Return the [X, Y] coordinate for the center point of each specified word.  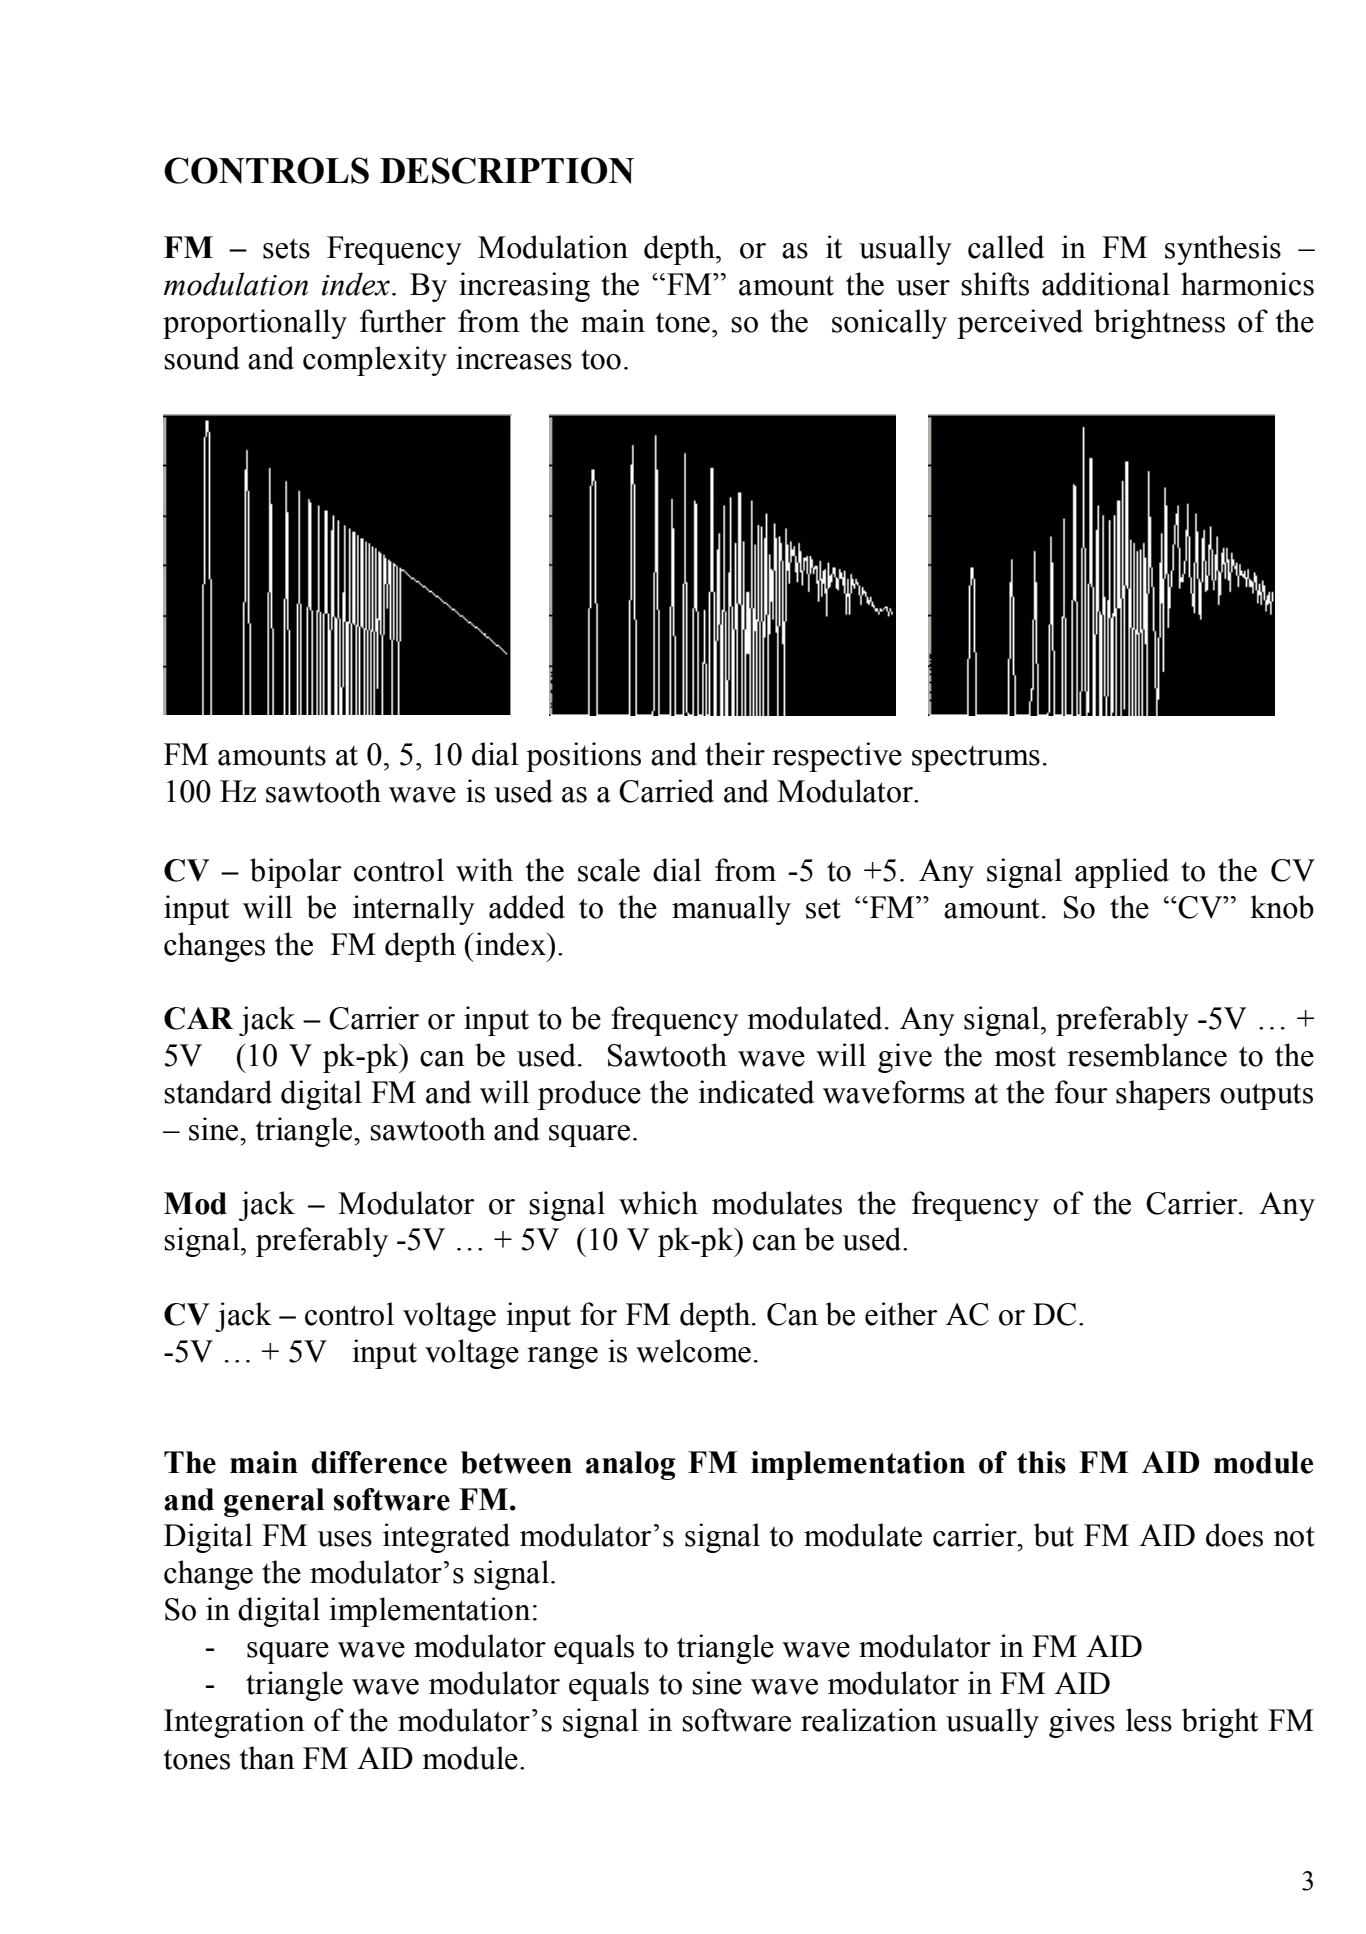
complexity [375, 361]
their [735, 754]
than [267, 1758]
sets [286, 248]
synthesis [1223, 250]
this [1041, 1462]
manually [731, 910]
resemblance [1147, 1055]
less [1149, 1720]
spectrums [976, 758]
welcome [693, 1351]
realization [869, 1720]
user [923, 288]
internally [414, 910]
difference [379, 1462]
